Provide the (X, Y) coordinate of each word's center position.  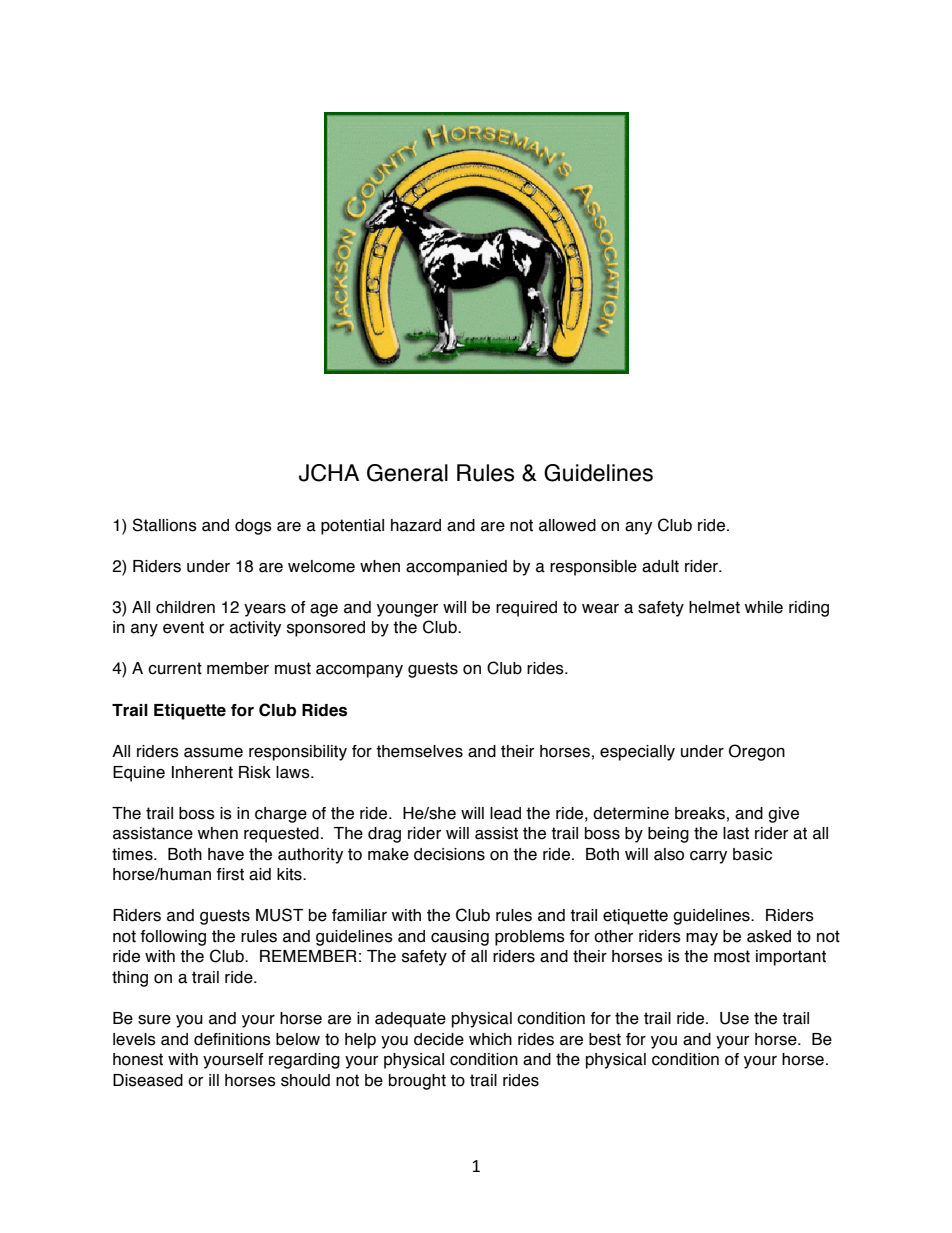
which (490, 1039)
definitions (232, 1039)
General (407, 473)
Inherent (202, 772)
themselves (419, 751)
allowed (567, 525)
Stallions (164, 525)
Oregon (757, 752)
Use (734, 1018)
